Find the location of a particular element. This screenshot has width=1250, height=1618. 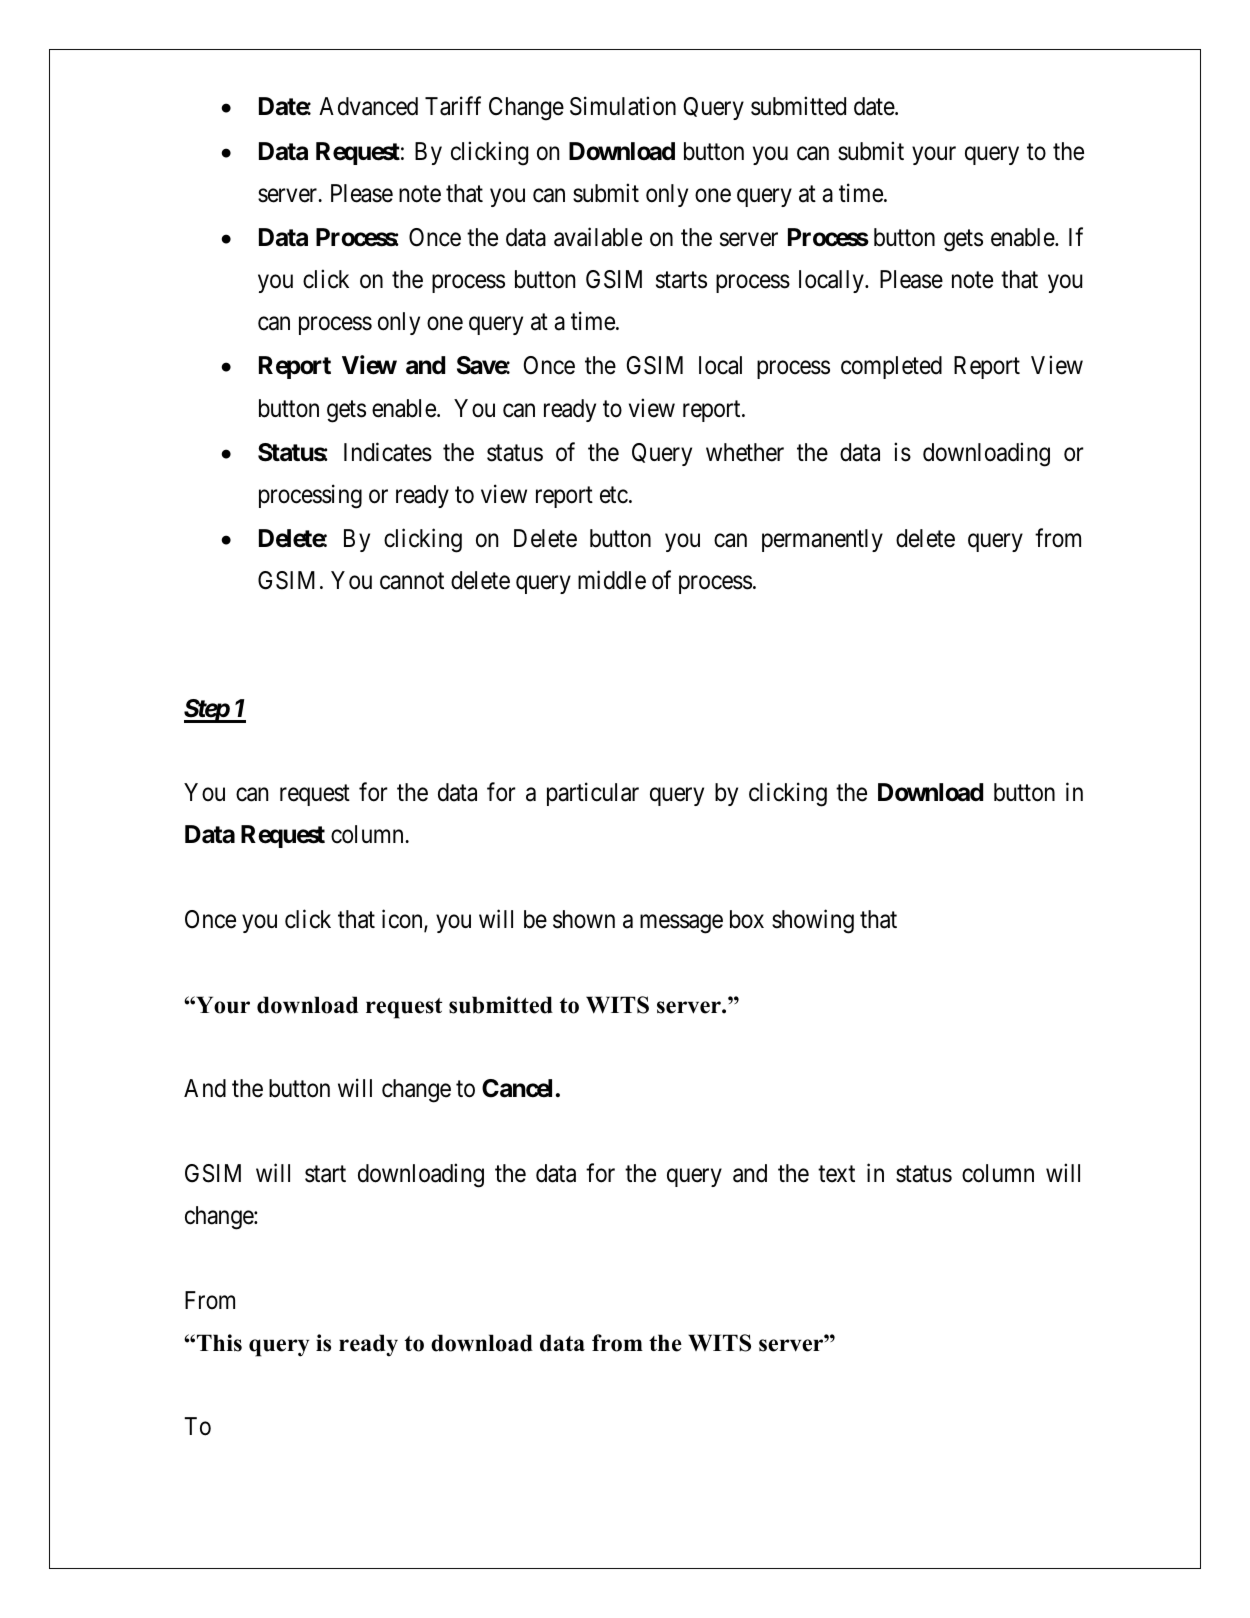

Indicates is located at coordinates (388, 452).
